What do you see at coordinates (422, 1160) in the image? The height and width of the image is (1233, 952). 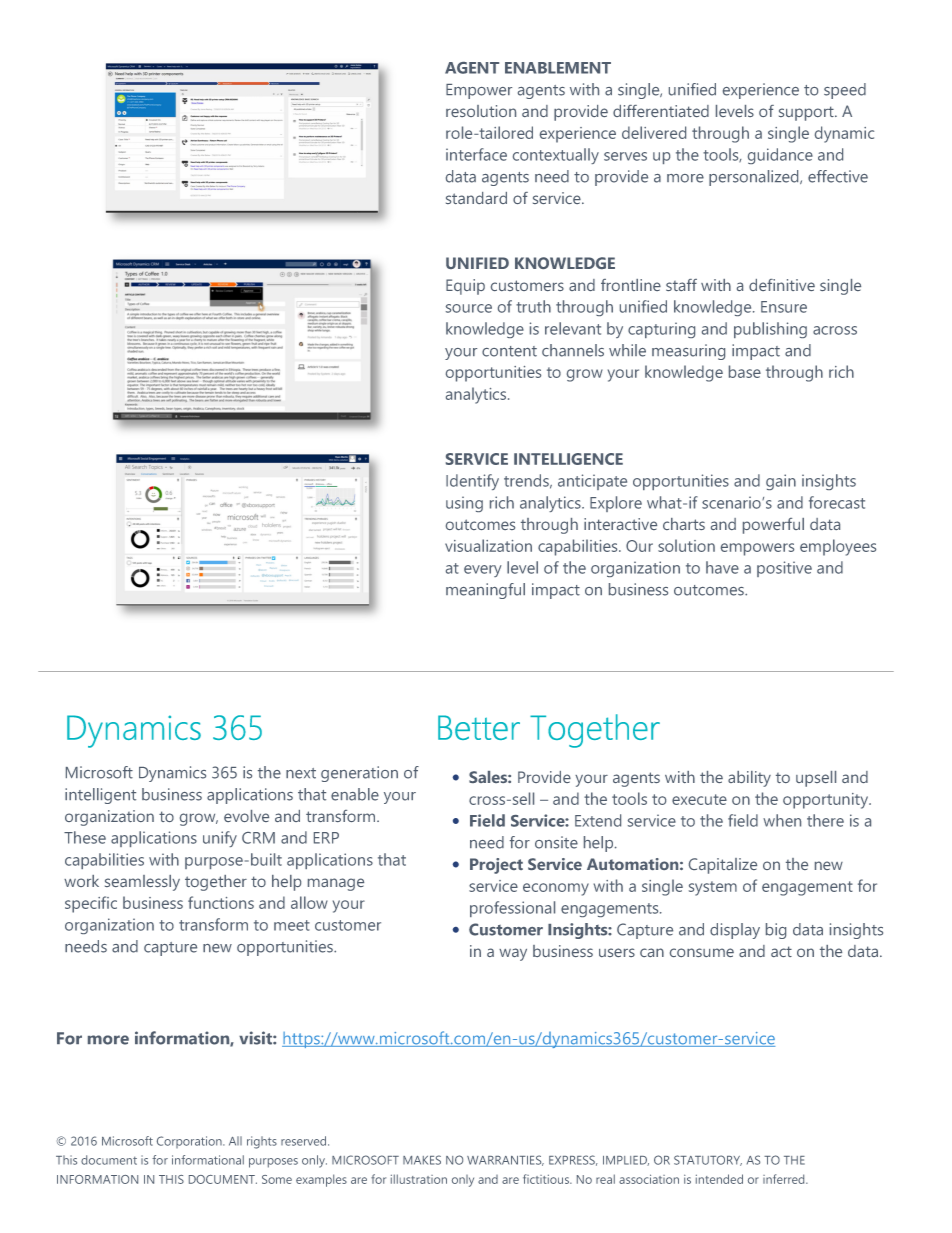 I see `MAKES` at bounding box center [422, 1160].
